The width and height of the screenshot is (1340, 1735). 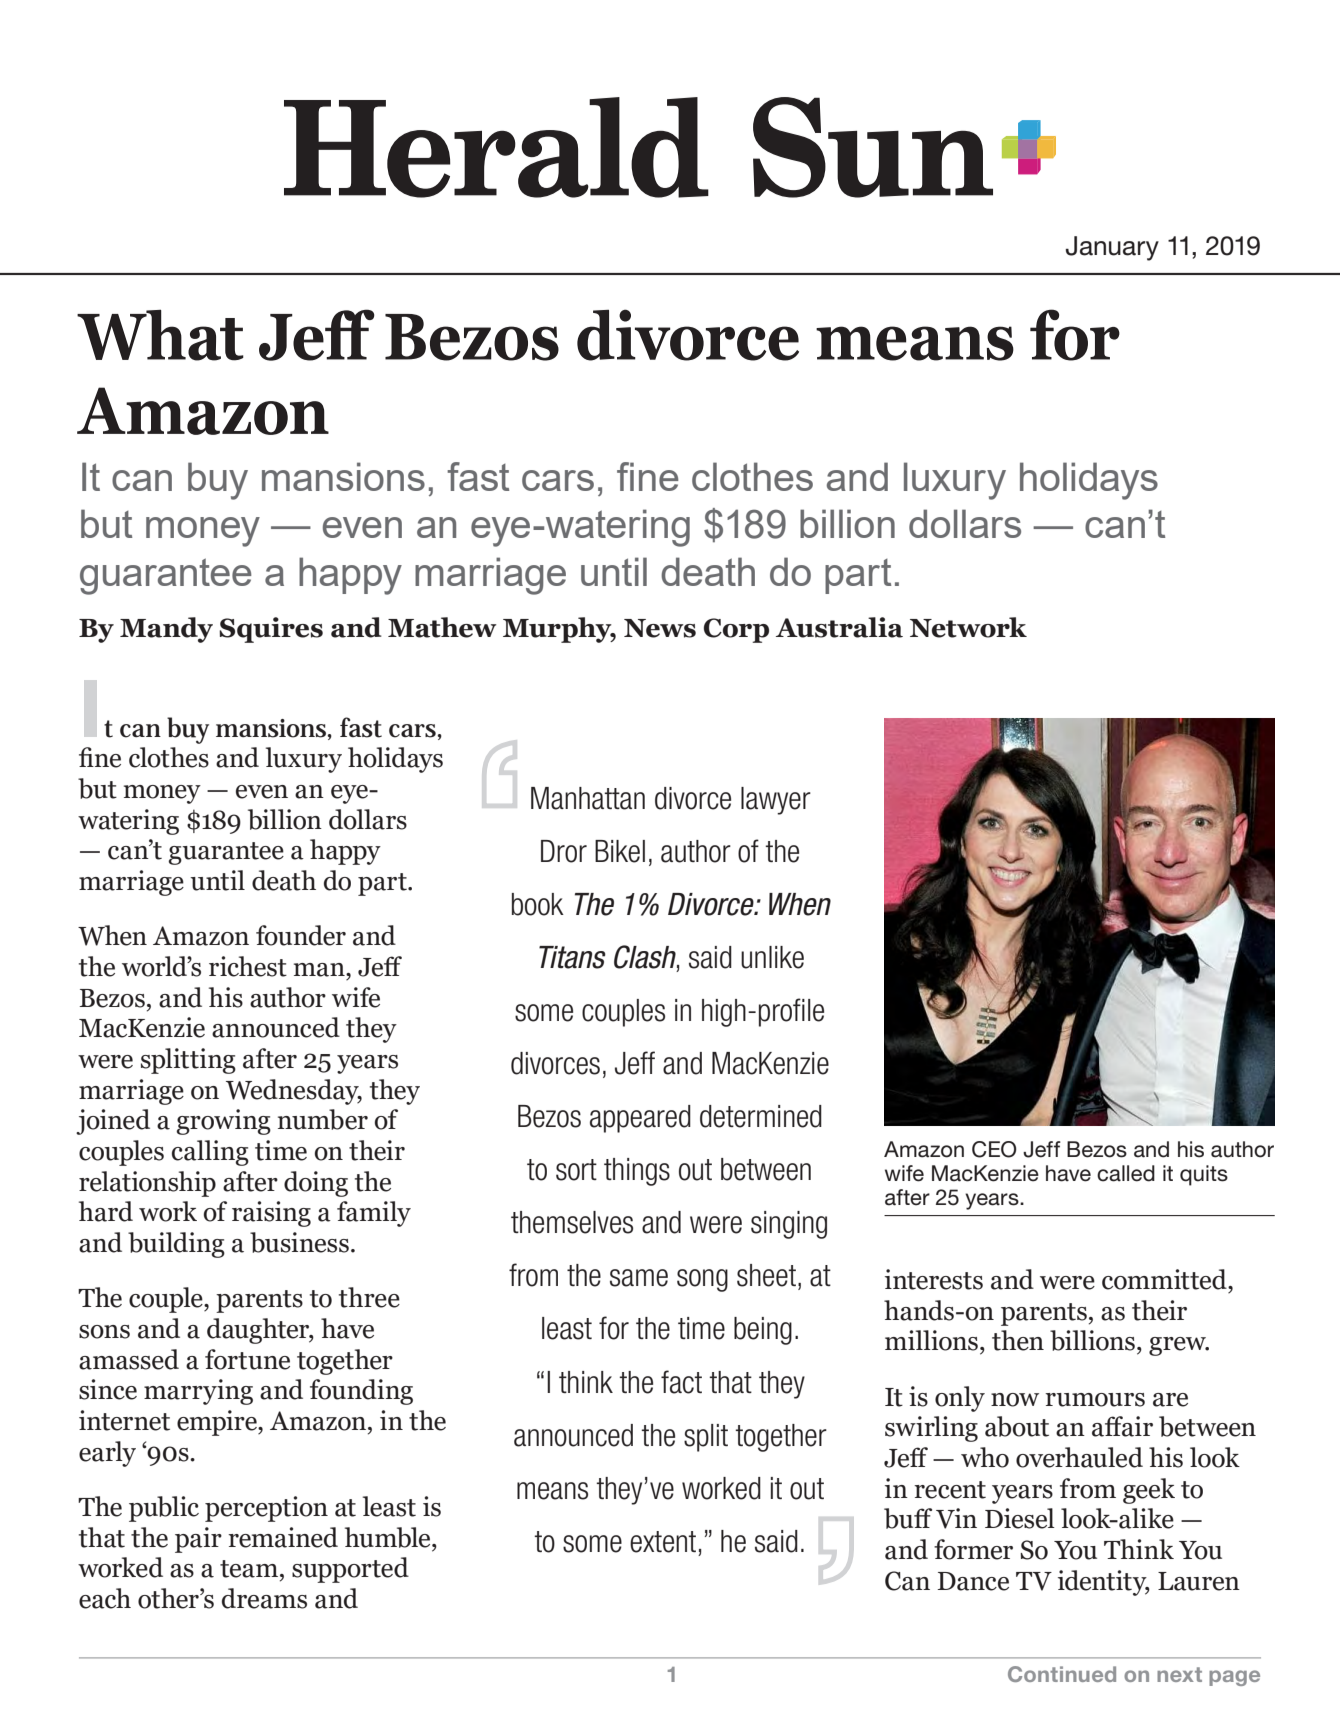 What do you see at coordinates (160, 335) in the screenshot?
I see `What` at bounding box center [160, 335].
